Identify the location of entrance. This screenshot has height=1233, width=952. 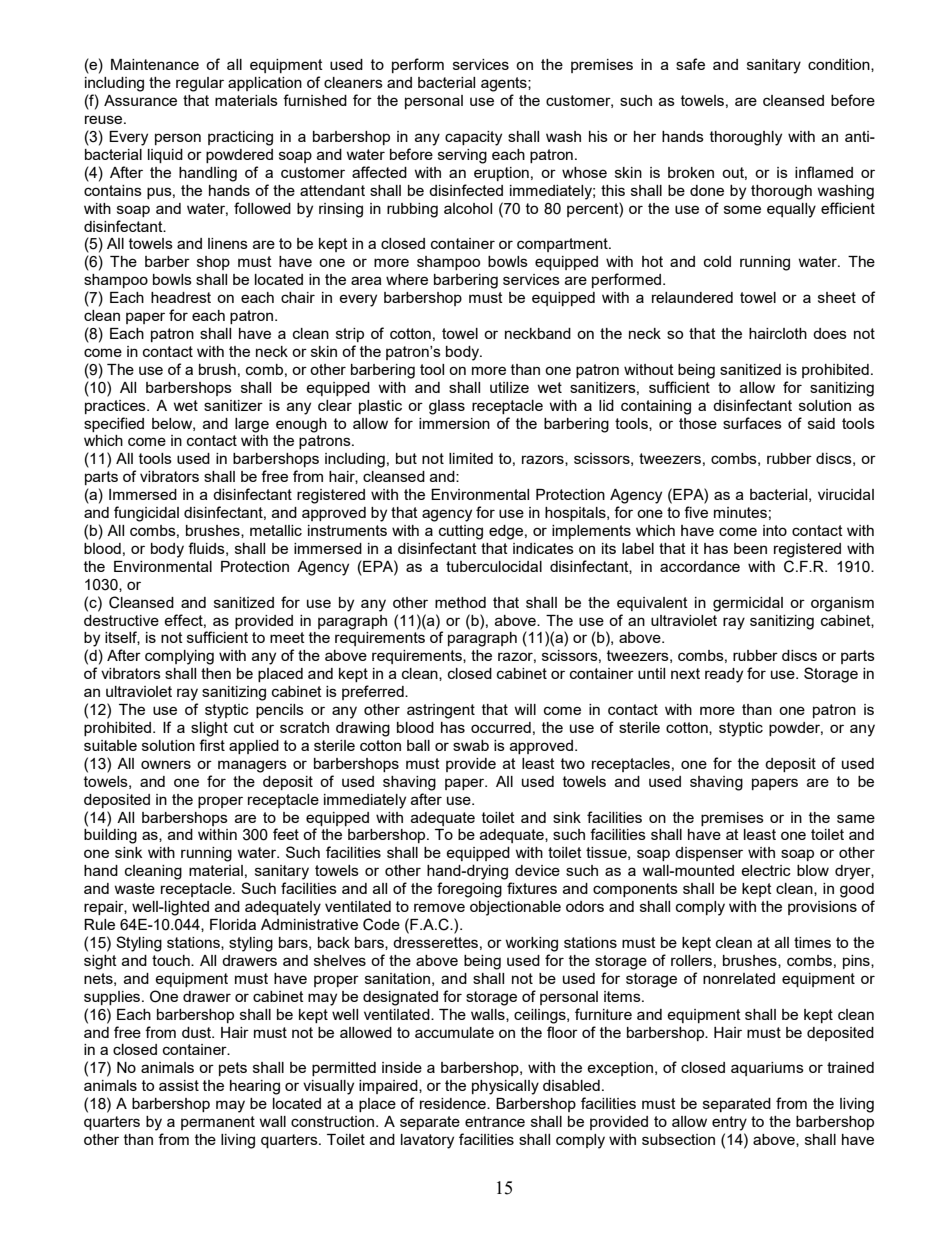
(495, 1121).
